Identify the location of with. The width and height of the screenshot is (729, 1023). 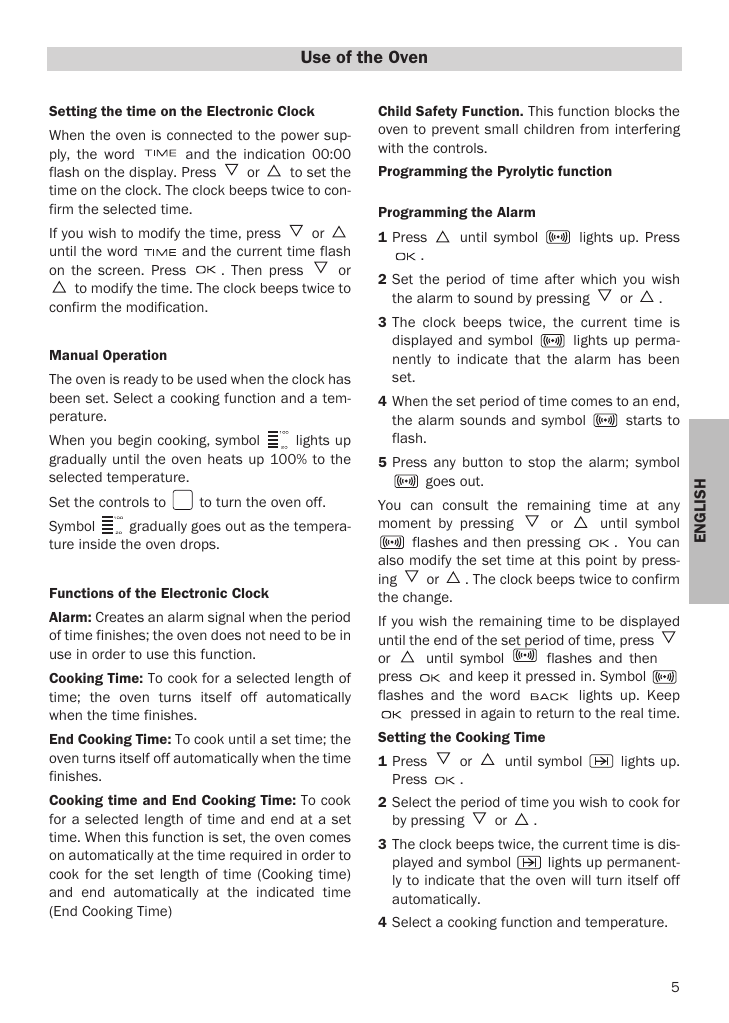
(390, 148).
